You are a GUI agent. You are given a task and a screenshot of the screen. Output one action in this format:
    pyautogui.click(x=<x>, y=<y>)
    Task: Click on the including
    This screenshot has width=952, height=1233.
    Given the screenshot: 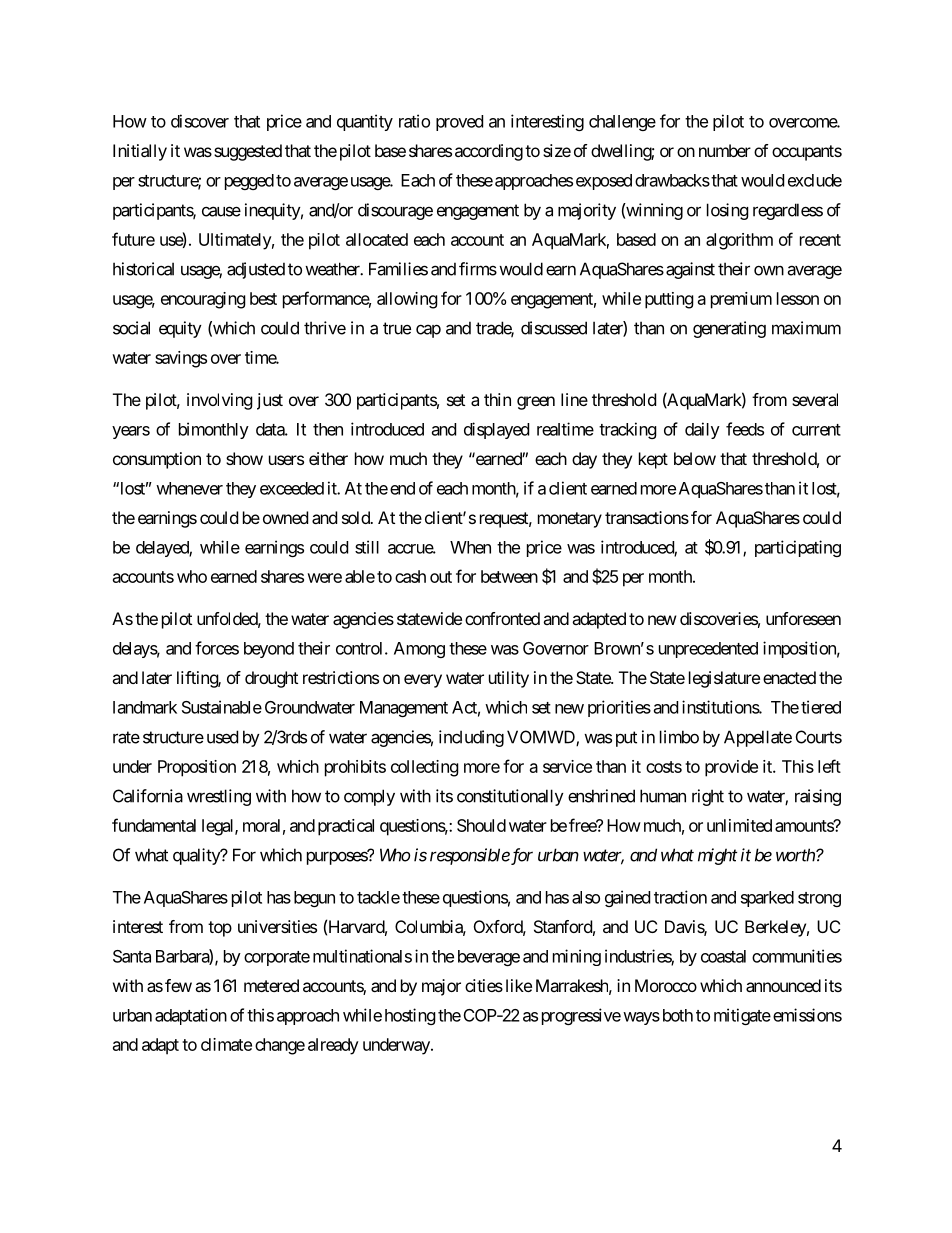 What is the action you would take?
    pyautogui.click(x=471, y=738)
